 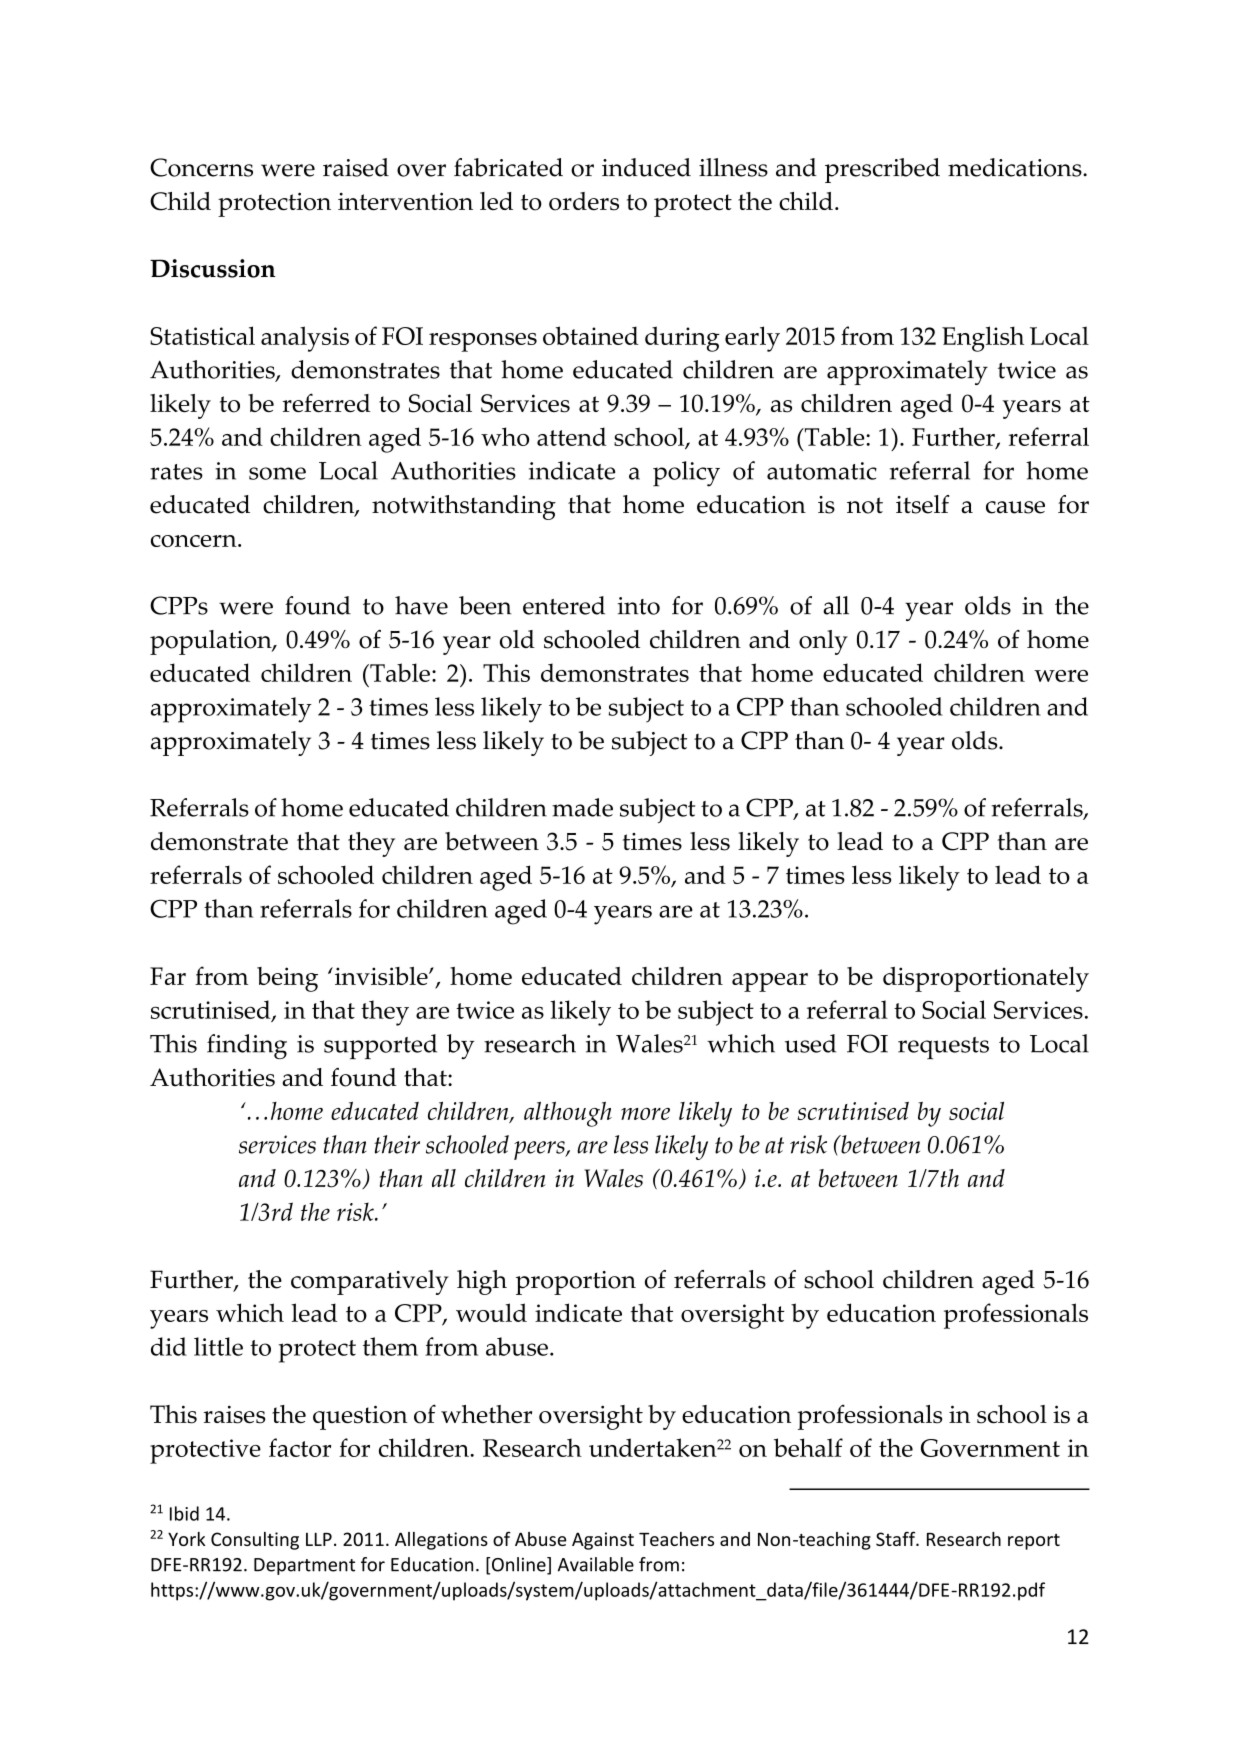 What do you see at coordinates (287, 979) in the page?
I see `being` at bounding box center [287, 979].
